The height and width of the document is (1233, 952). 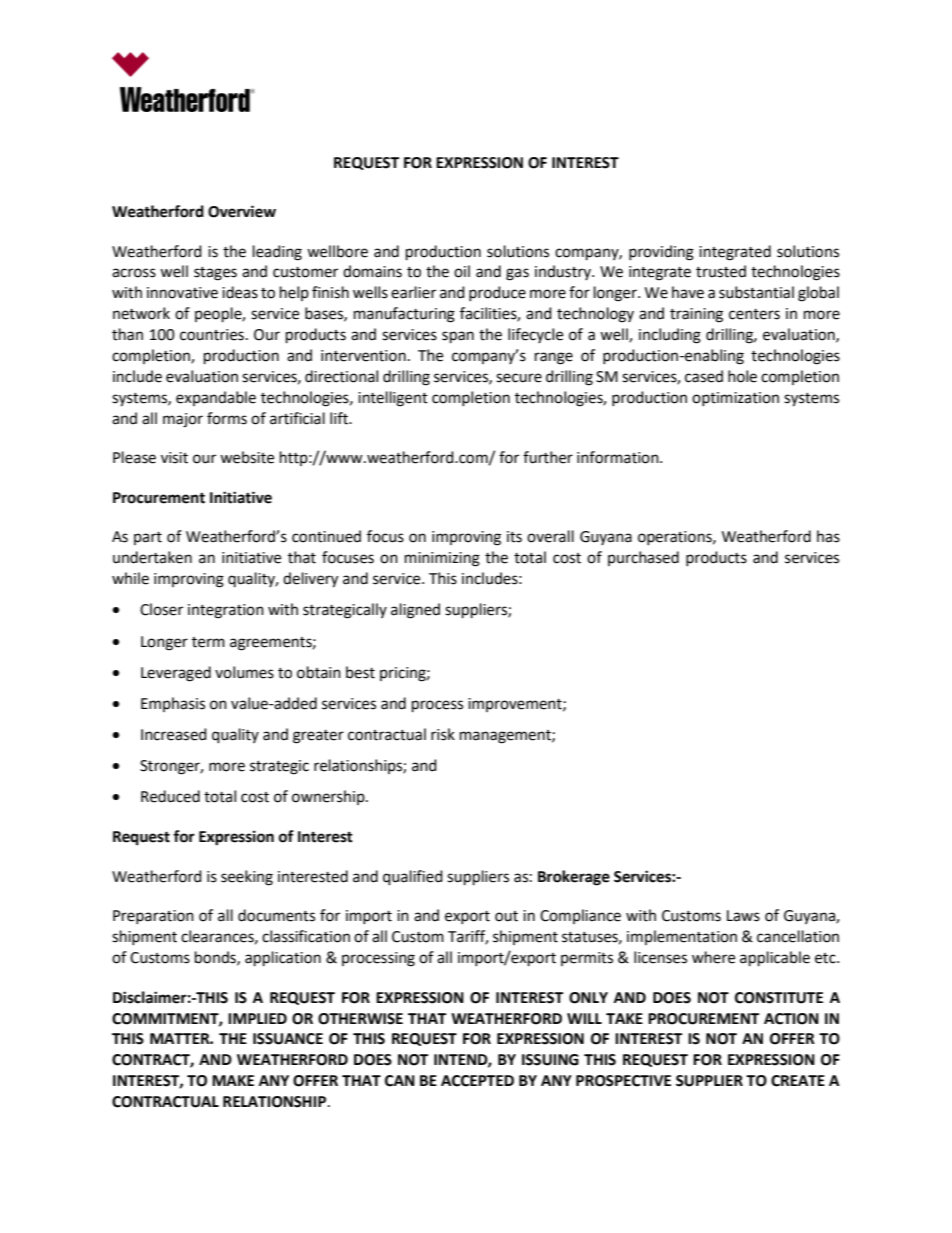 I want to click on MAKE, so click(x=233, y=1080).
